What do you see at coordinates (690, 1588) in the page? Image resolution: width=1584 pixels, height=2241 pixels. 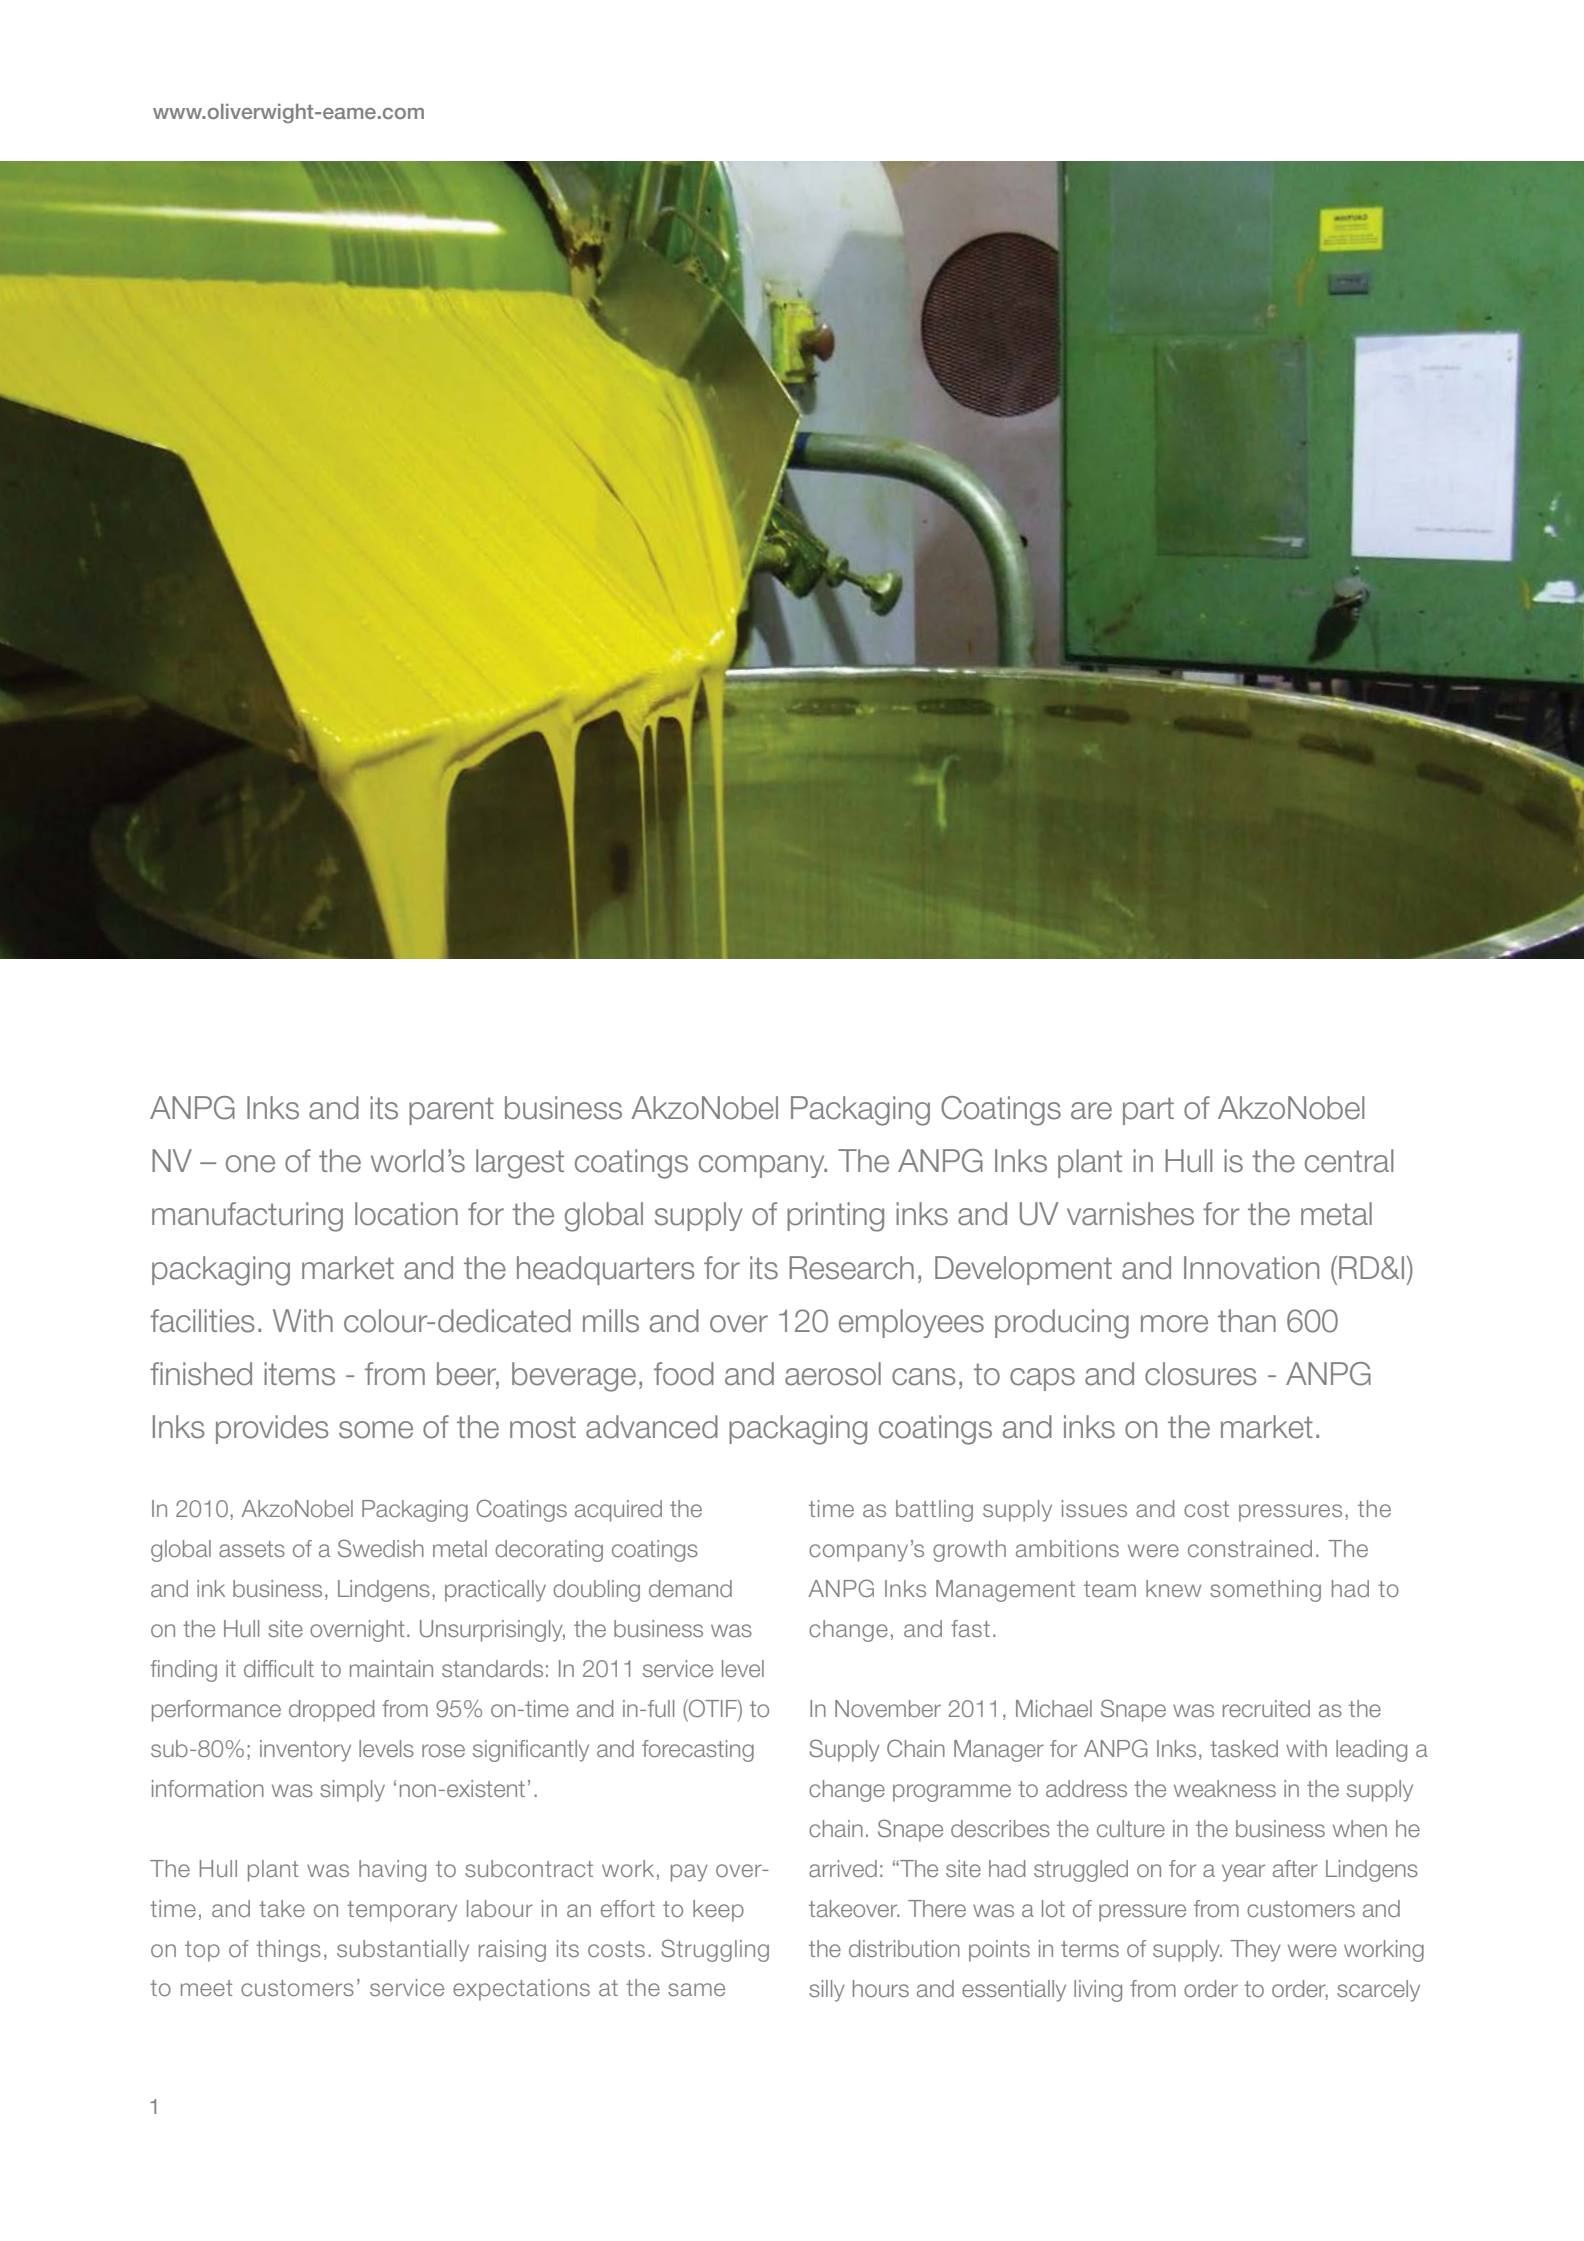 I see `demand` at bounding box center [690, 1588].
